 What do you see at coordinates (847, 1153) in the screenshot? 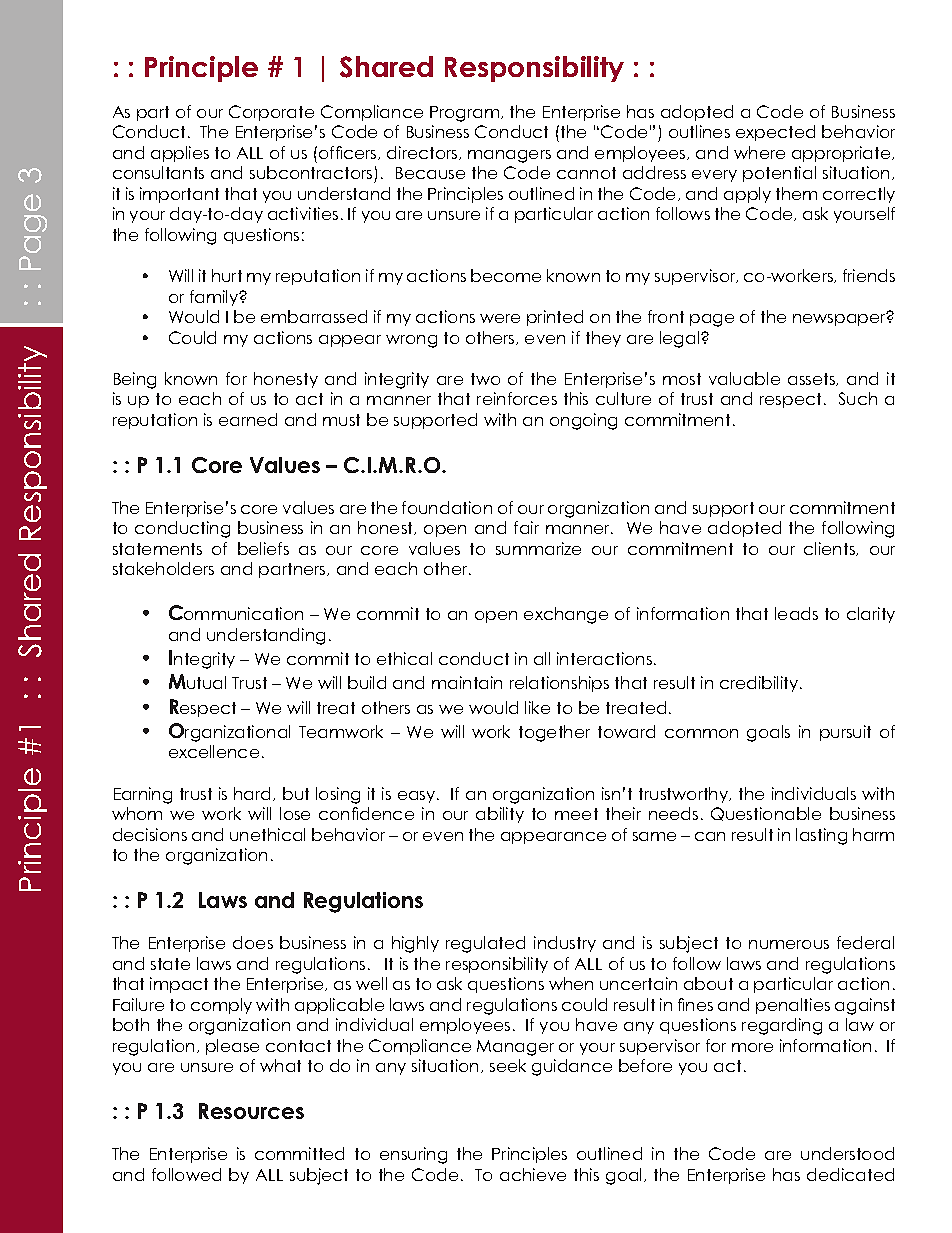
I see `understood` at bounding box center [847, 1153].
